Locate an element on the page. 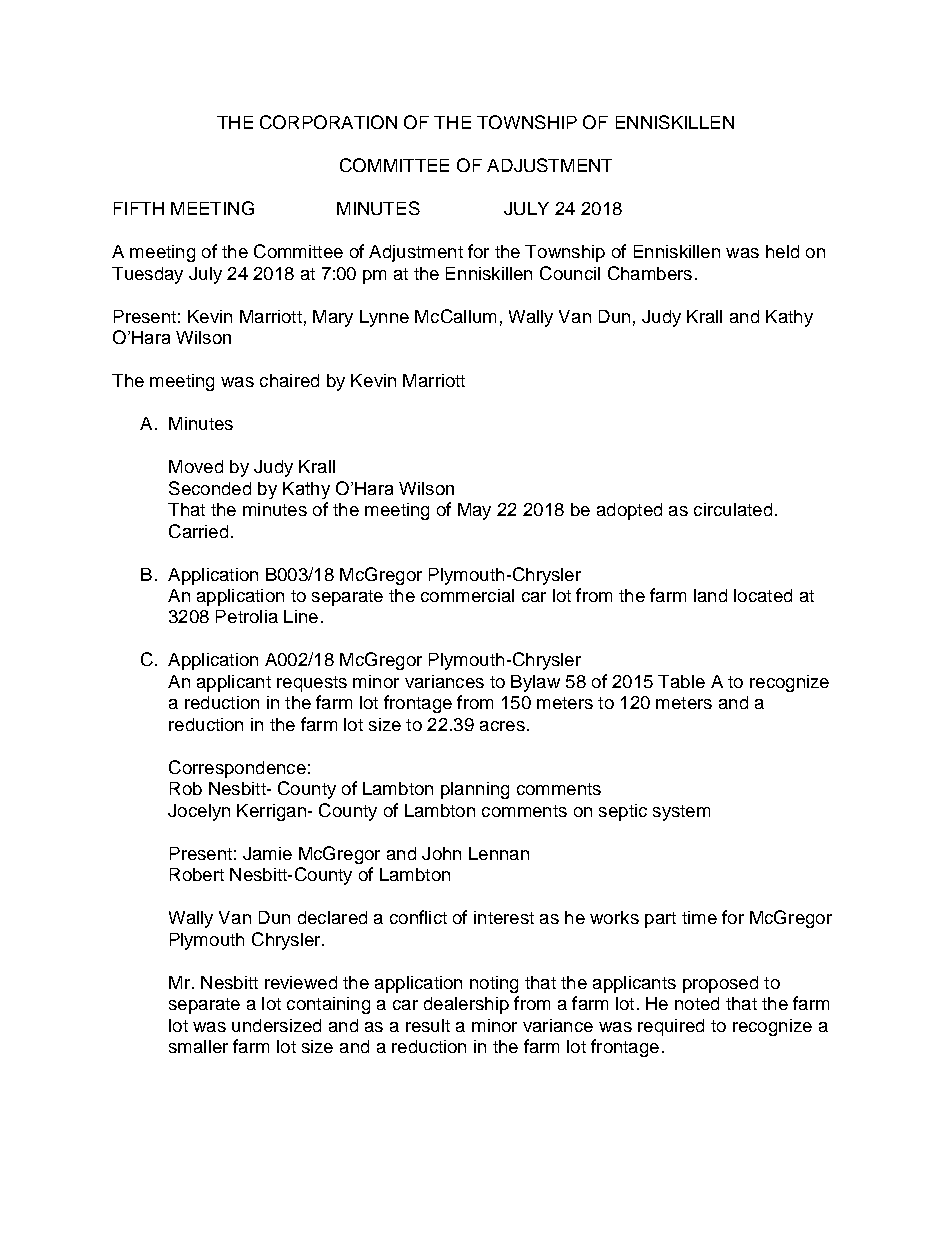 This document has height=1233, width=952. chaired is located at coordinates (289, 380).
